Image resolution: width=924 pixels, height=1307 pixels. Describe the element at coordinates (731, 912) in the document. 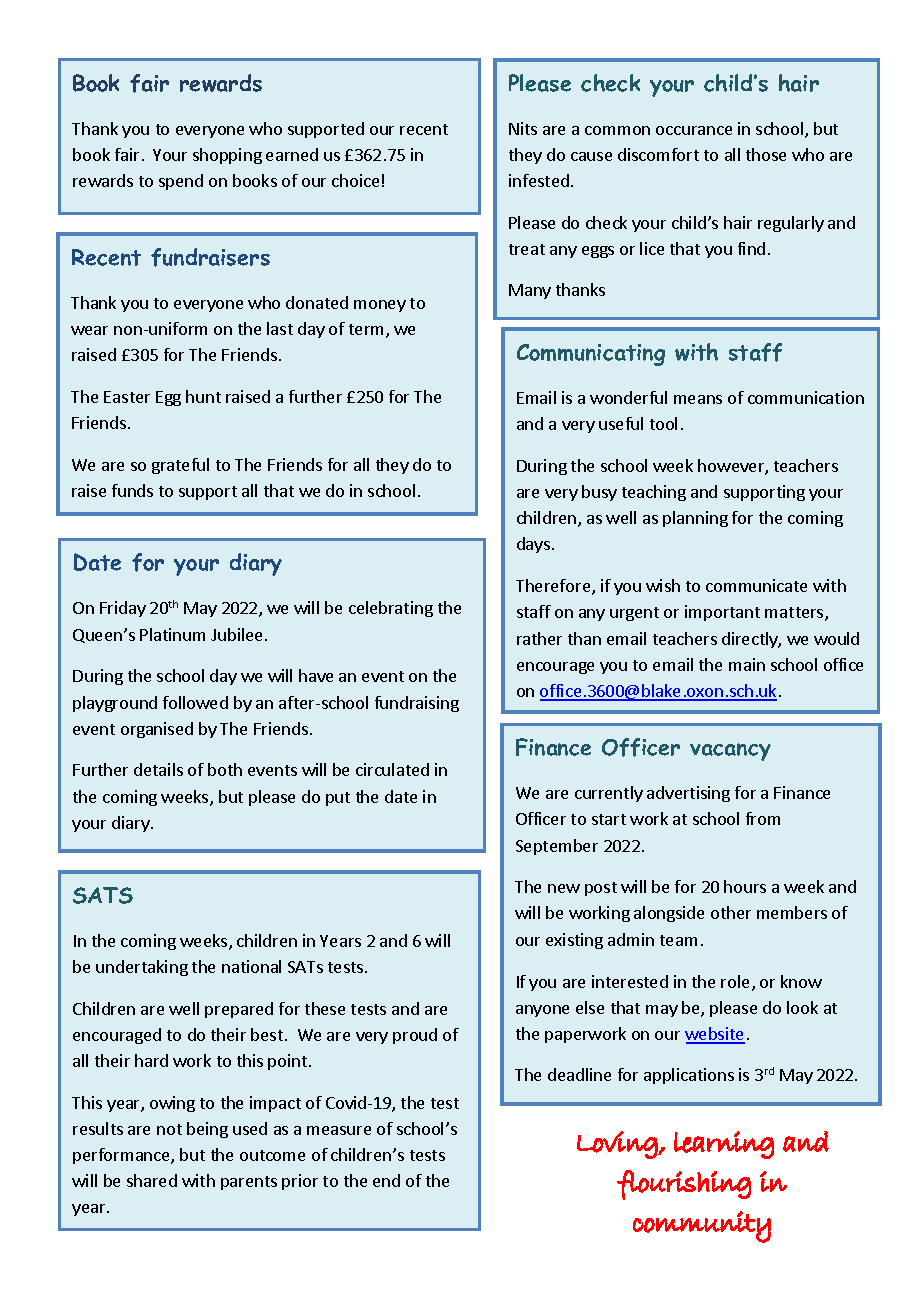

I see `other` at that location.
